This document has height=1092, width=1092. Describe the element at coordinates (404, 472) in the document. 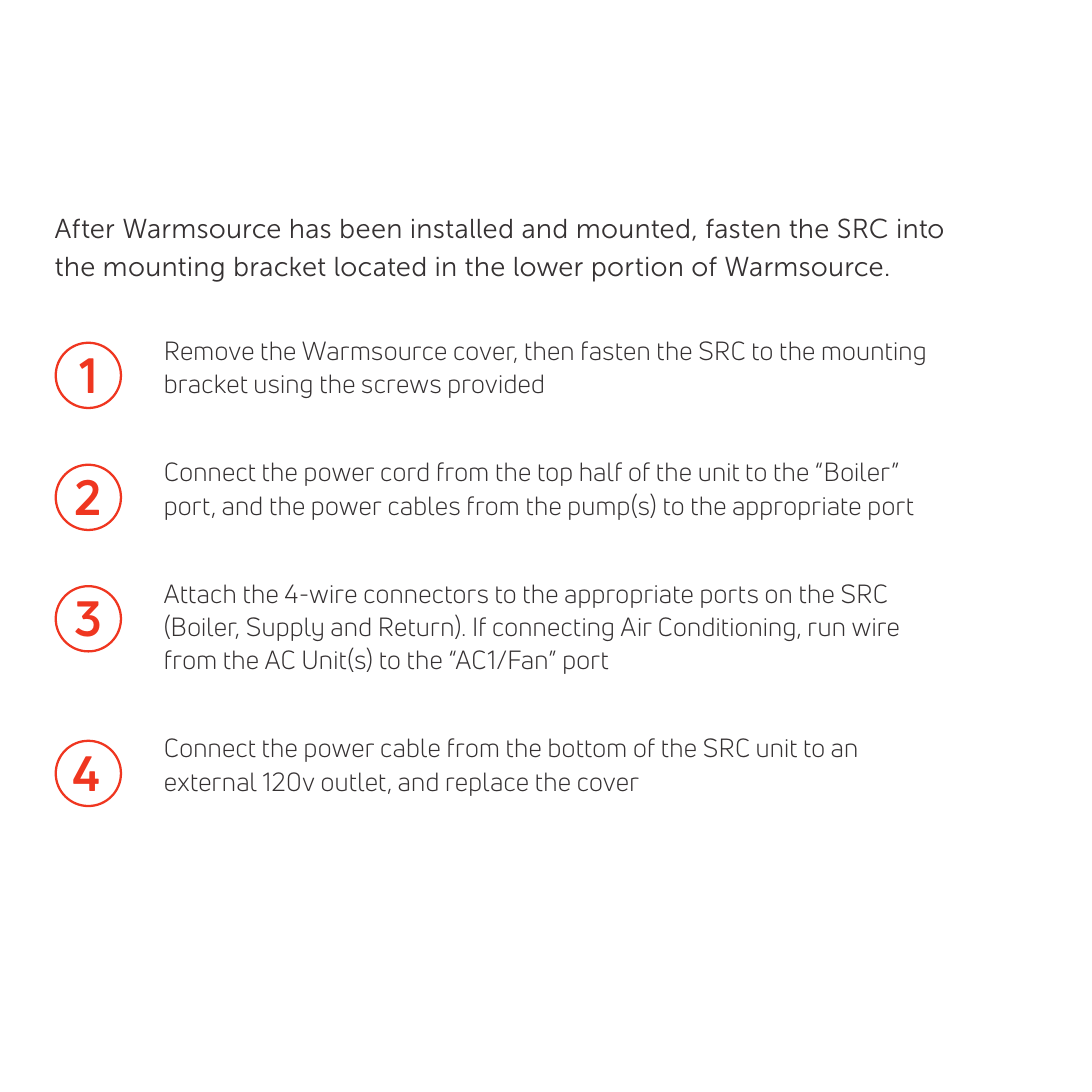

I see `cord` at that location.
